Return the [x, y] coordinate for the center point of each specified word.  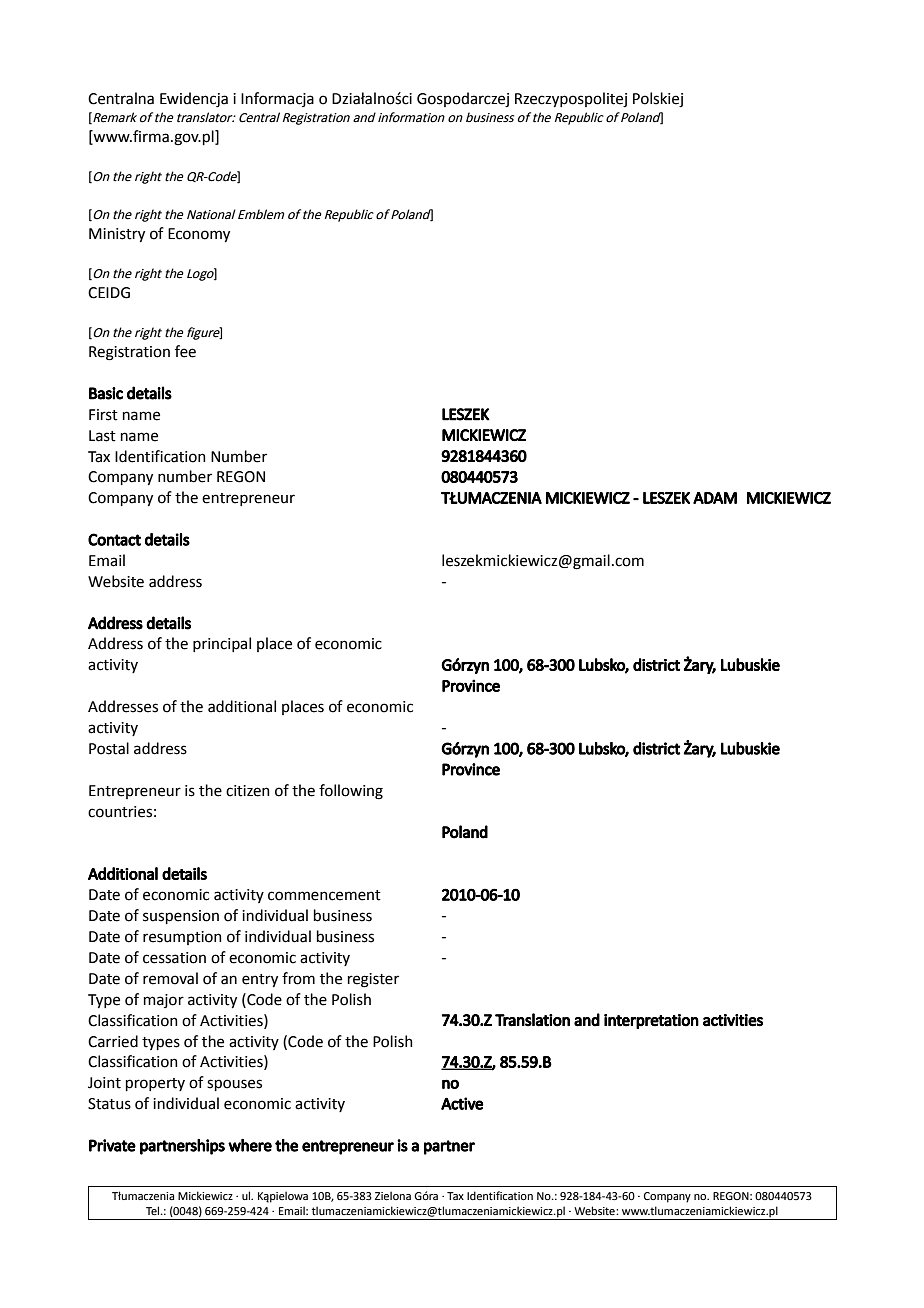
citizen [248, 791]
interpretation [651, 1021]
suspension [181, 917]
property [155, 1084]
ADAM [715, 498]
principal [222, 644]
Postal [109, 748]
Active [462, 1103]
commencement [324, 895]
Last [102, 436]
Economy [199, 235]
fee [185, 351]
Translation [532, 1020]
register [373, 980]
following [351, 792]
